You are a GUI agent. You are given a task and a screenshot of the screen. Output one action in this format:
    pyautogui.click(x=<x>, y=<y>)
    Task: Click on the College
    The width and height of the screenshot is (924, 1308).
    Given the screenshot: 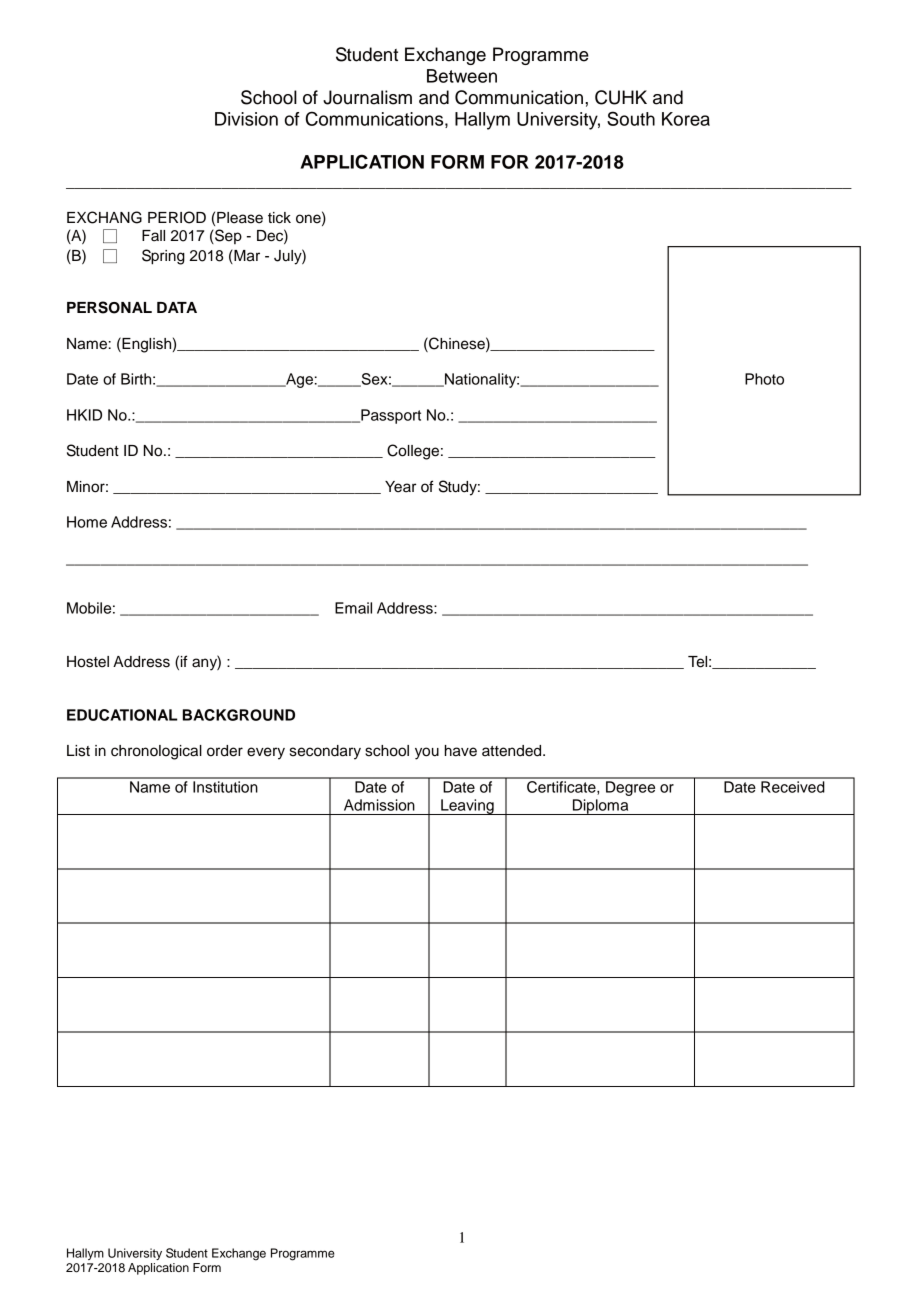 What is the action you would take?
    pyautogui.click(x=413, y=452)
